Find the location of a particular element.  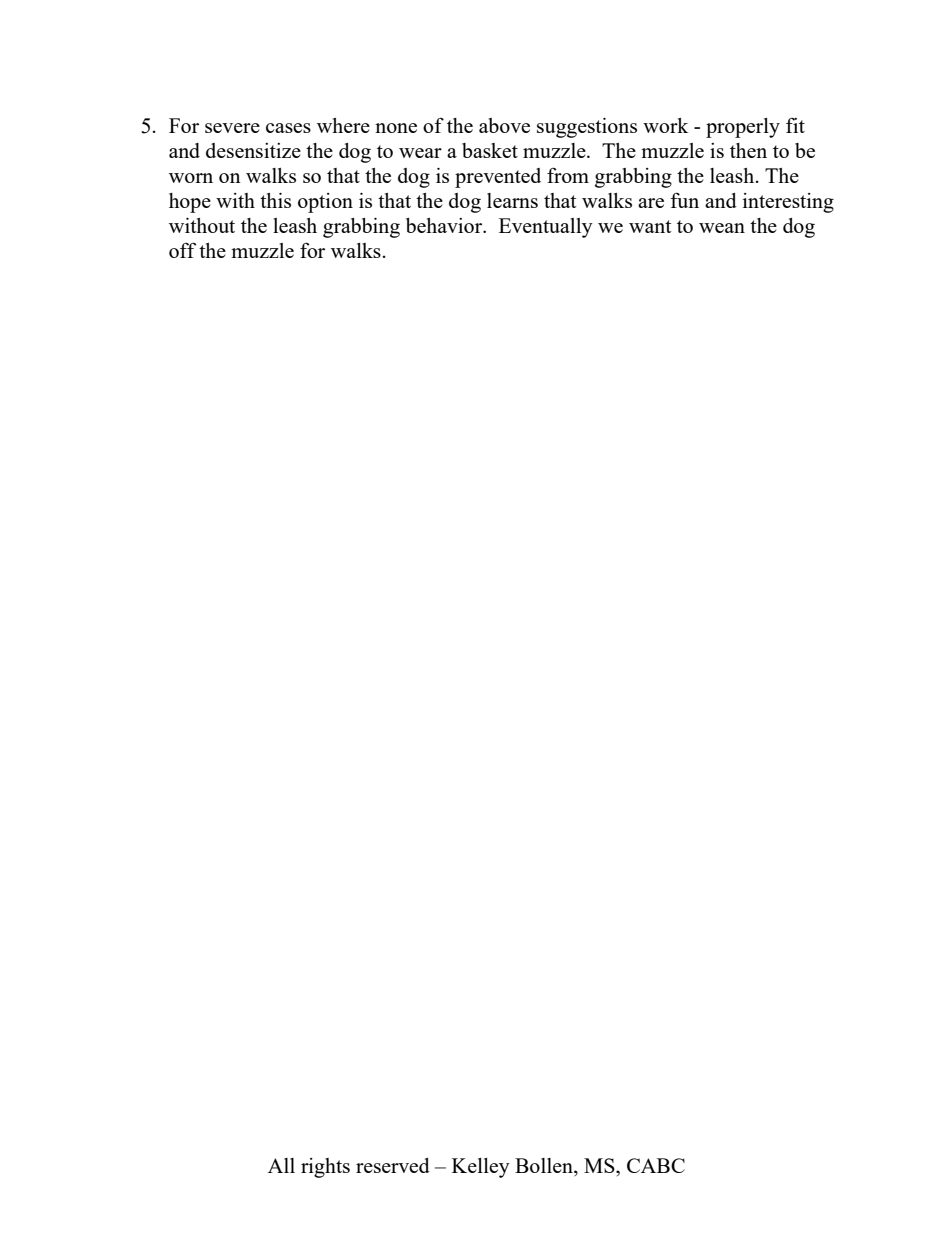

wean is located at coordinates (722, 228).
